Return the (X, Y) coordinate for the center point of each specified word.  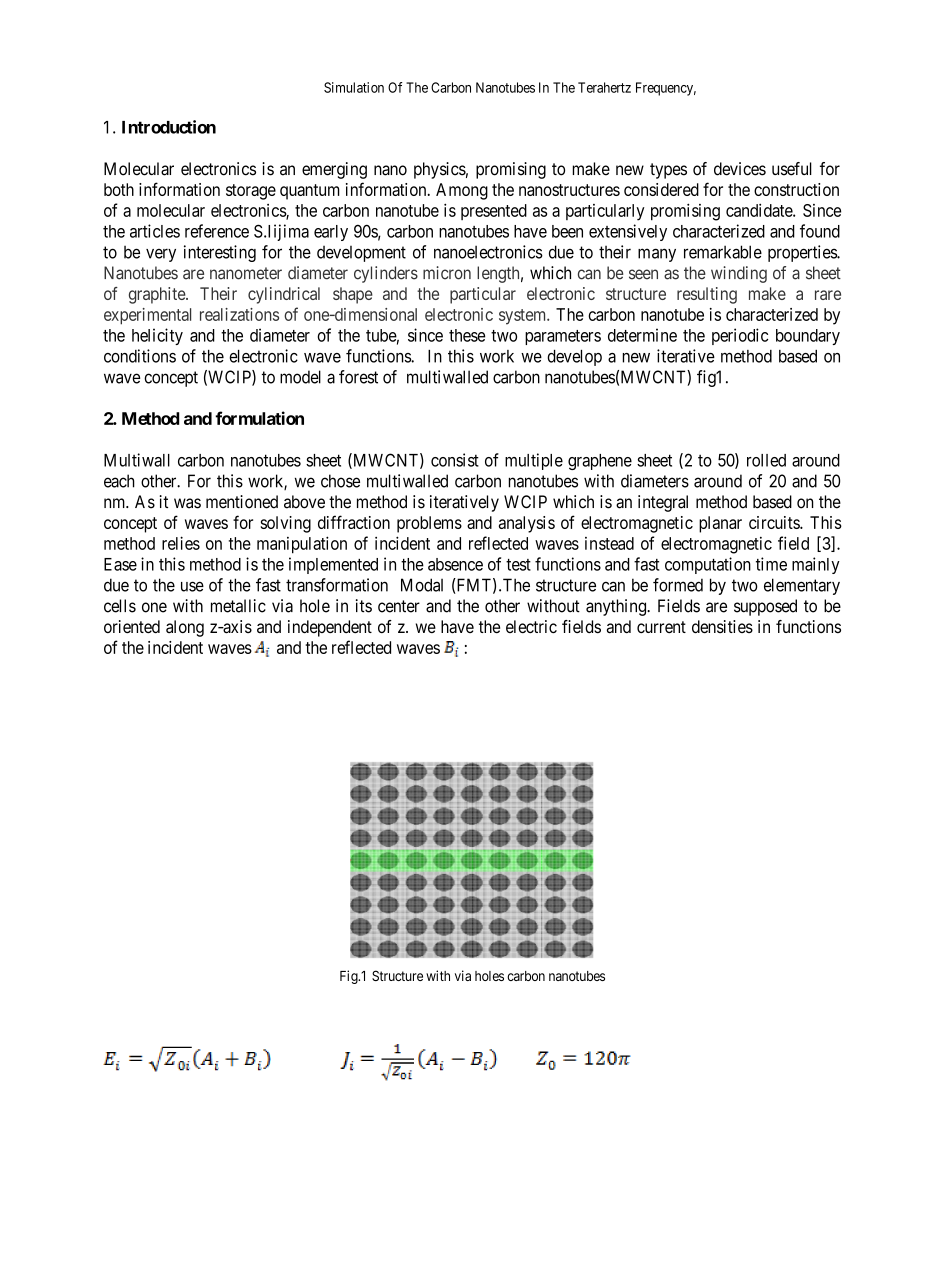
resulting (707, 295)
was (187, 503)
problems (429, 524)
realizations (239, 314)
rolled (766, 460)
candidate (760, 210)
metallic (238, 606)
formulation (259, 418)
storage (251, 192)
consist (455, 460)
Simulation (354, 87)
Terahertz (604, 87)
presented (494, 212)
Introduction (169, 127)
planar (720, 524)
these (467, 335)
